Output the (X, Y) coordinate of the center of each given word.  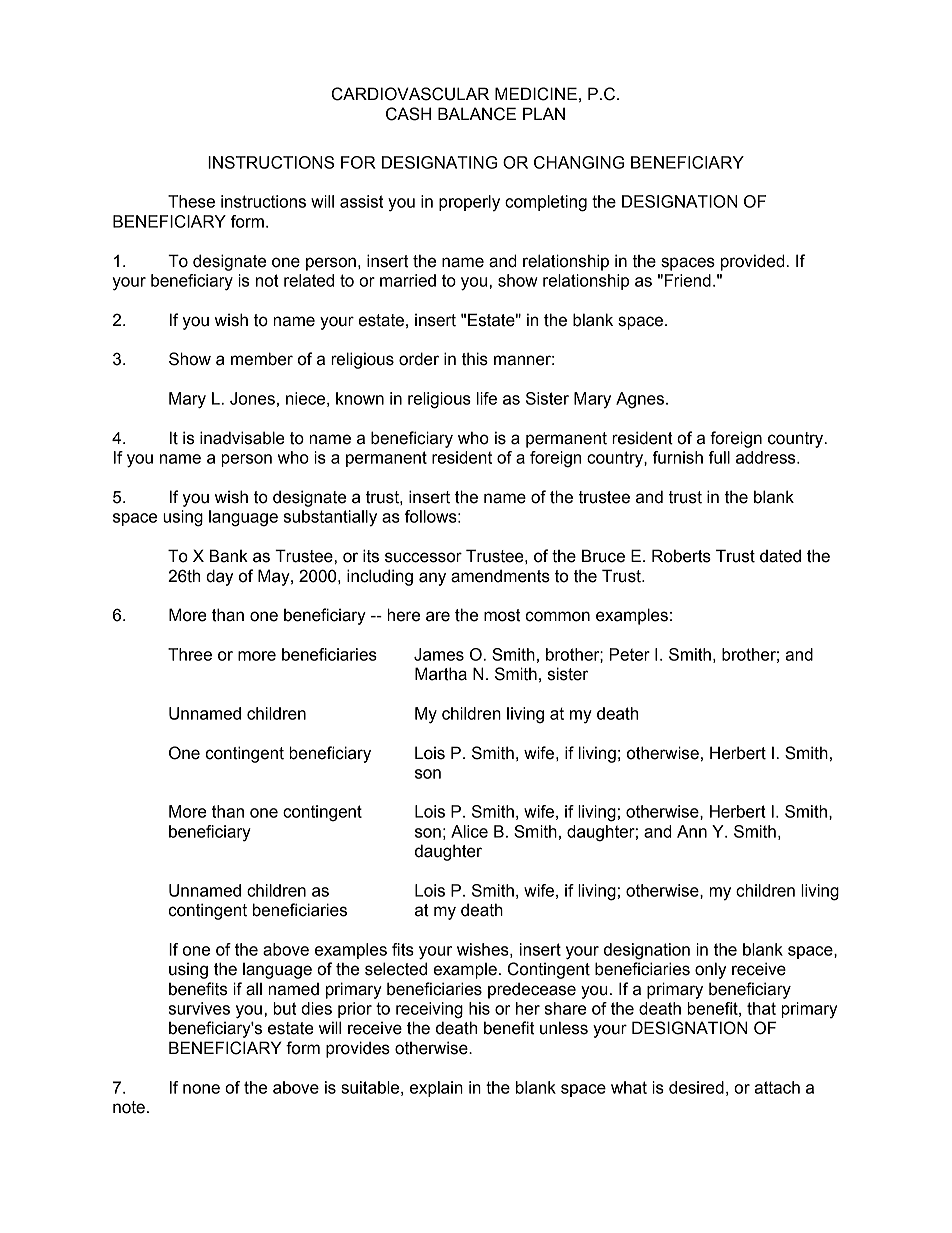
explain (436, 1089)
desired (696, 1087)
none (201, 1089)
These (191, 201)
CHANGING (579, 162)
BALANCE (477, 114)
